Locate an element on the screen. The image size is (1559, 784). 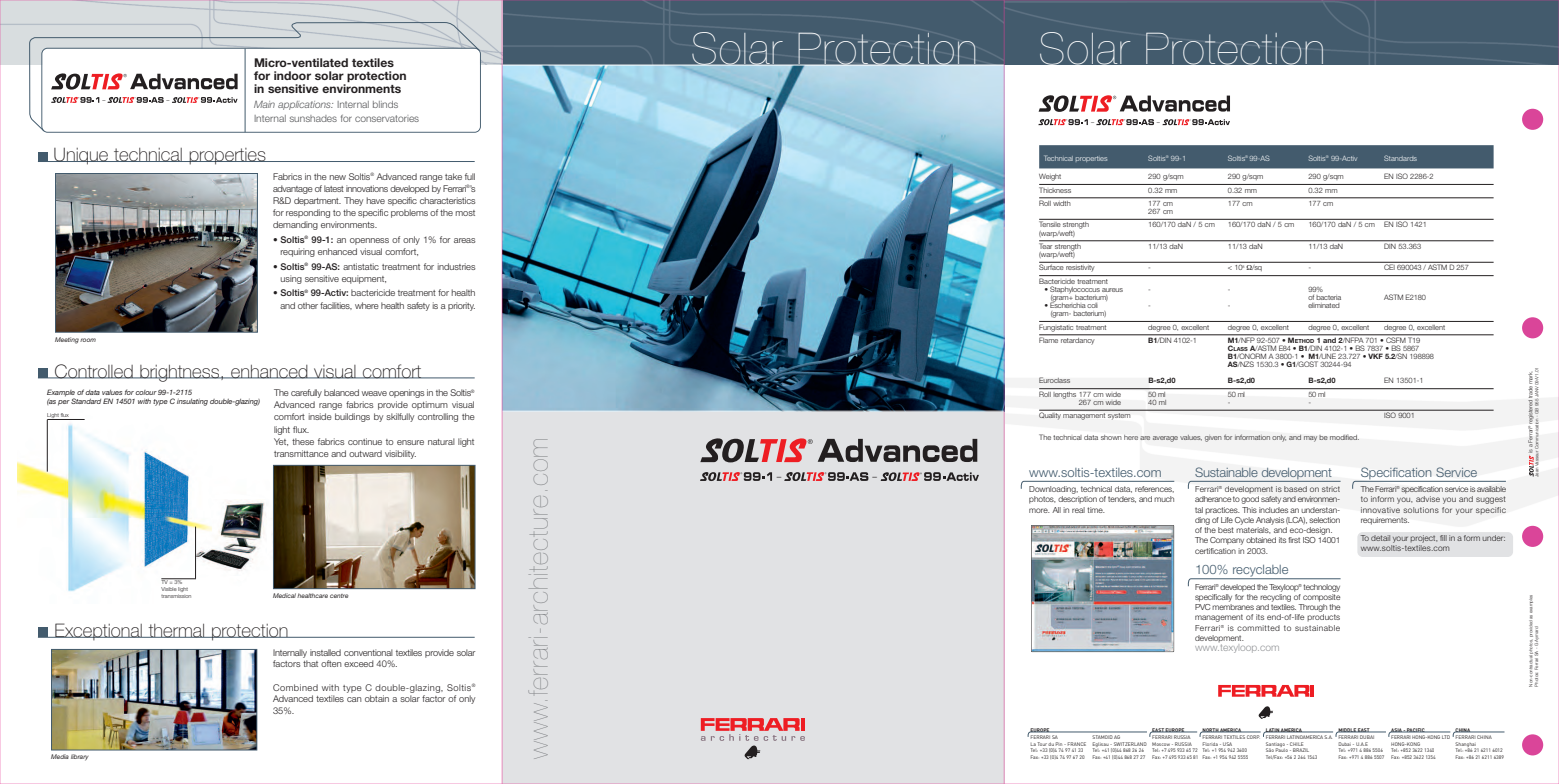
requiring is located at coordinates (297, 252).
